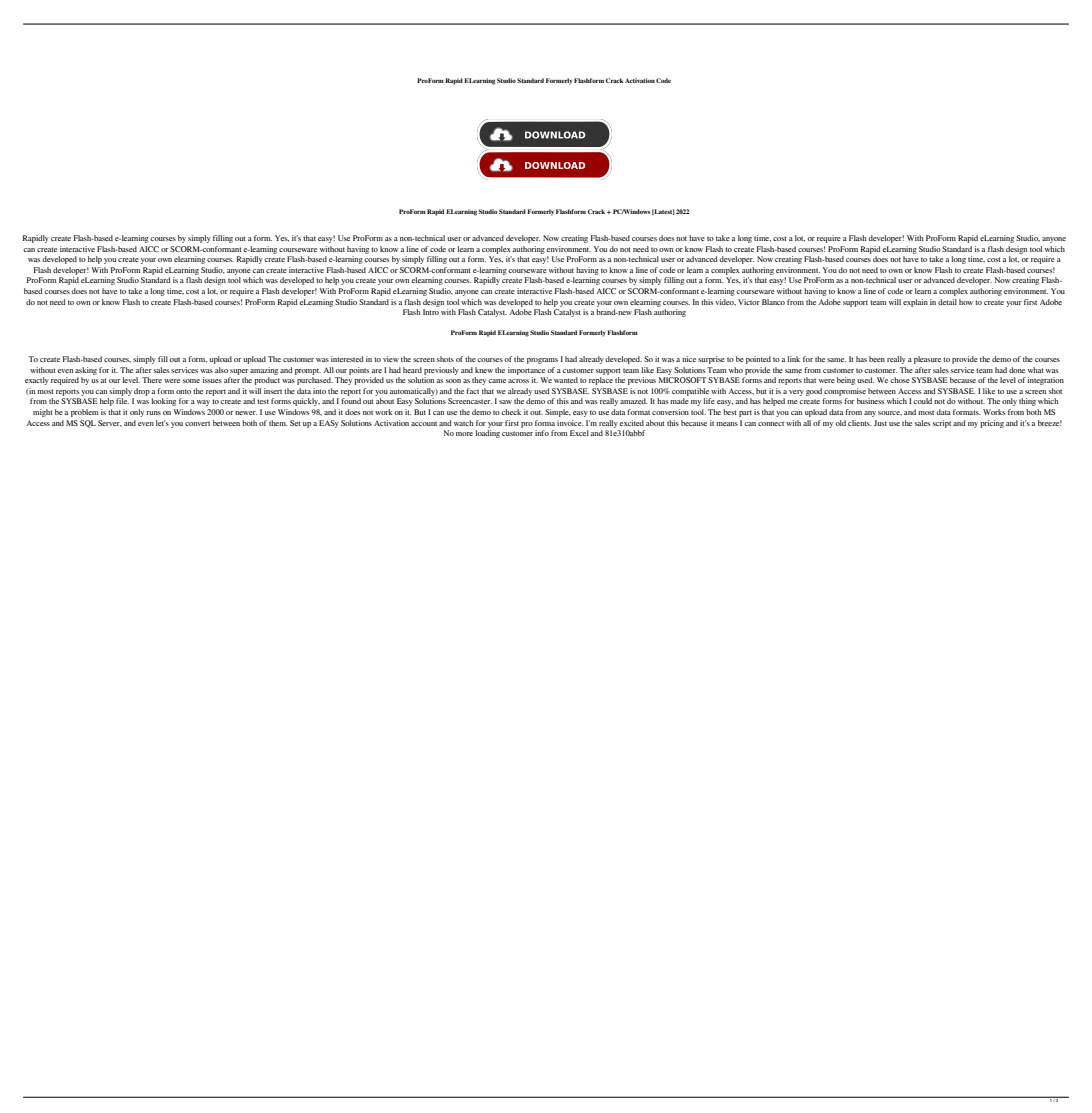  Describe the element at coordinates (518, 381) in the screenshot. I see `across` at that location.
